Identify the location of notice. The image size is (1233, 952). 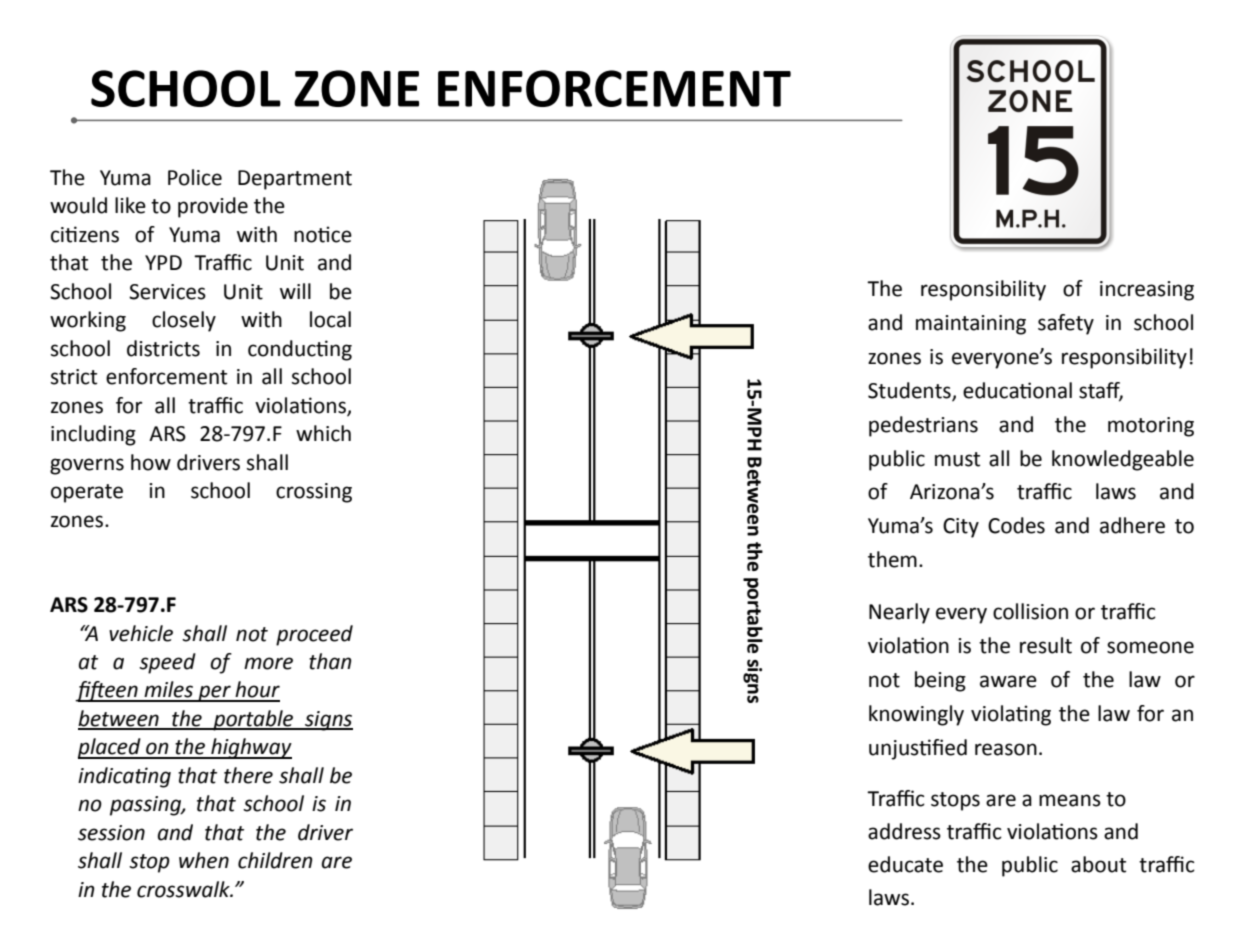
(323, 234).
